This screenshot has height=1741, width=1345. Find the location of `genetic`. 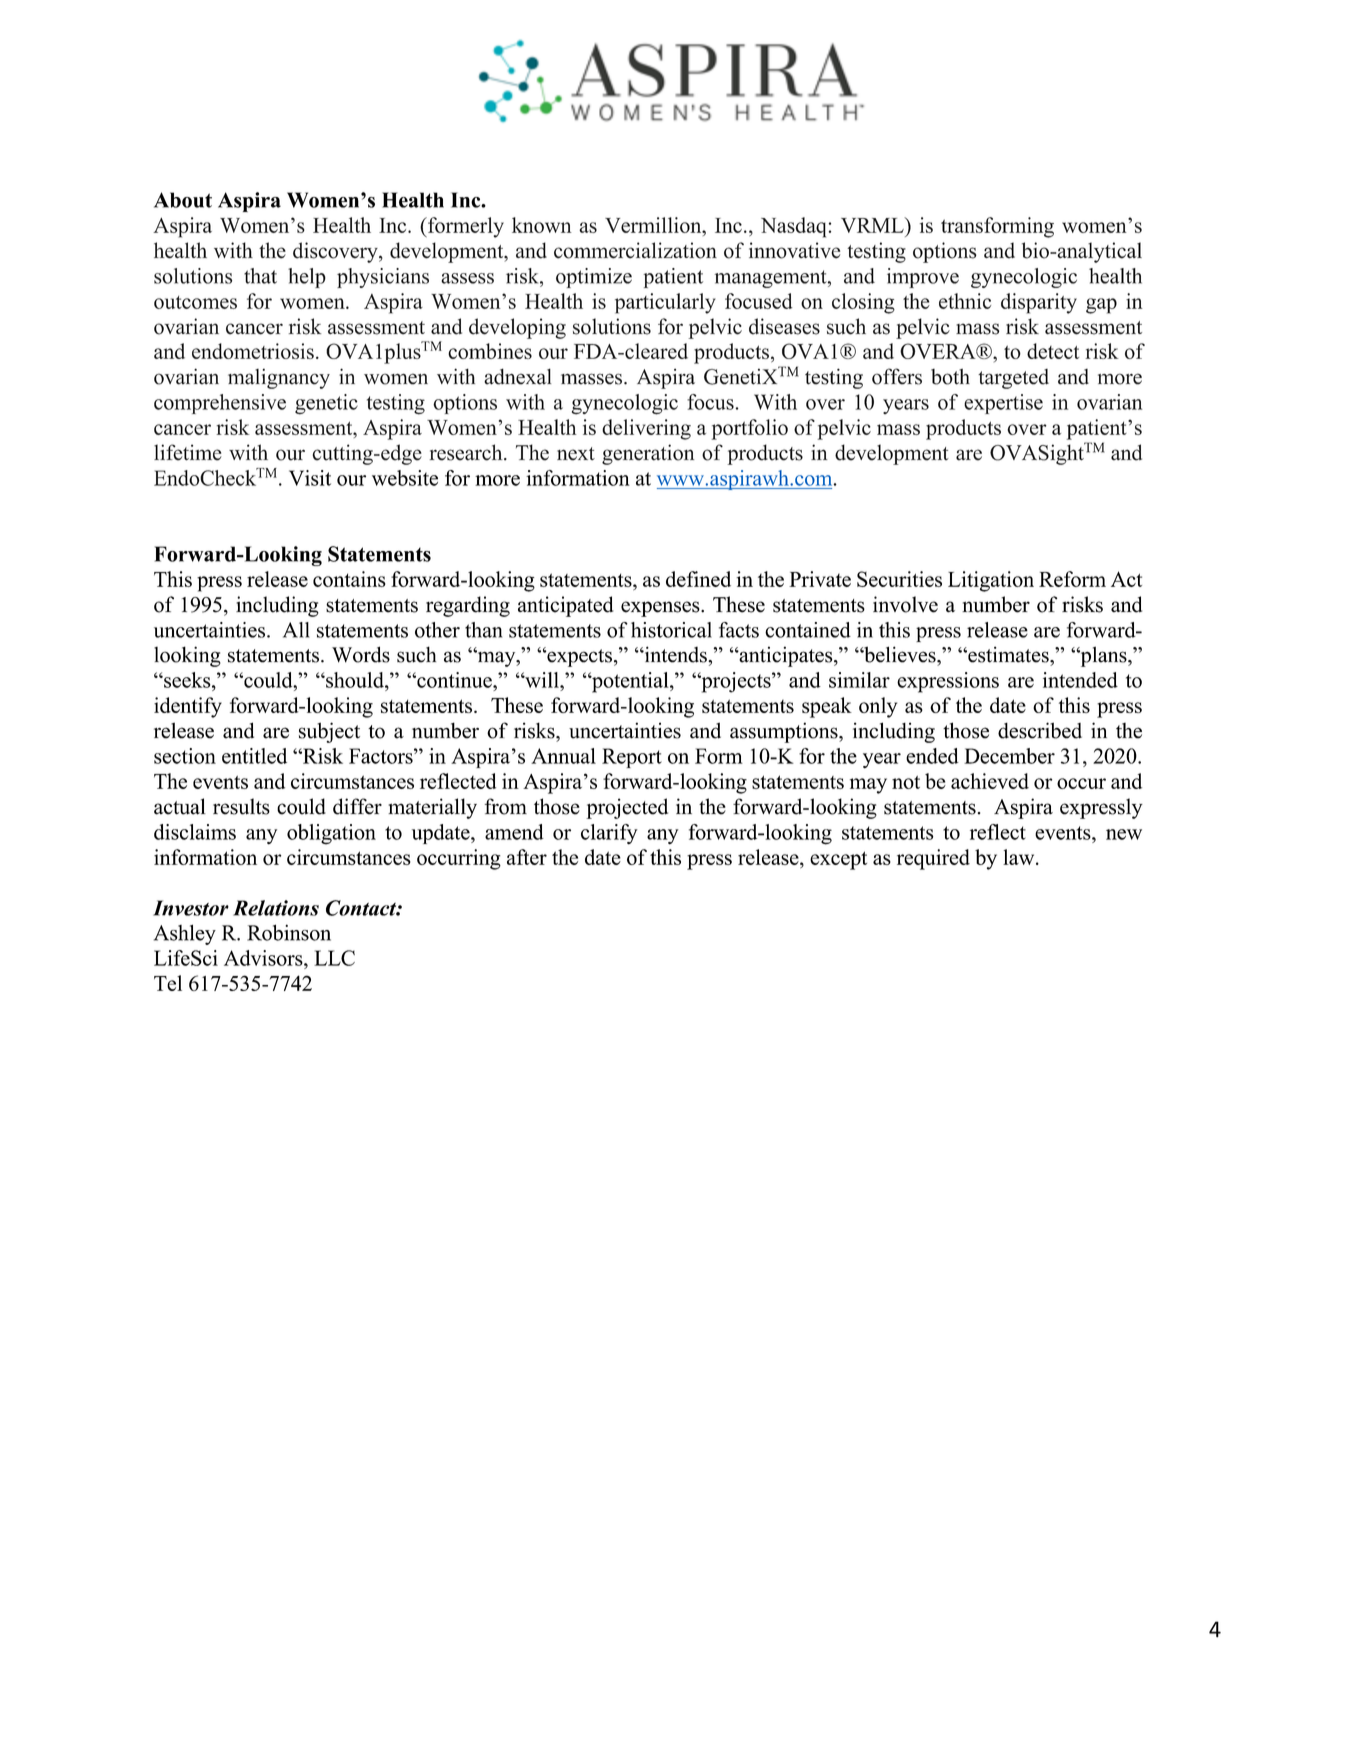

genetic is located at coordinates (326, 404).
